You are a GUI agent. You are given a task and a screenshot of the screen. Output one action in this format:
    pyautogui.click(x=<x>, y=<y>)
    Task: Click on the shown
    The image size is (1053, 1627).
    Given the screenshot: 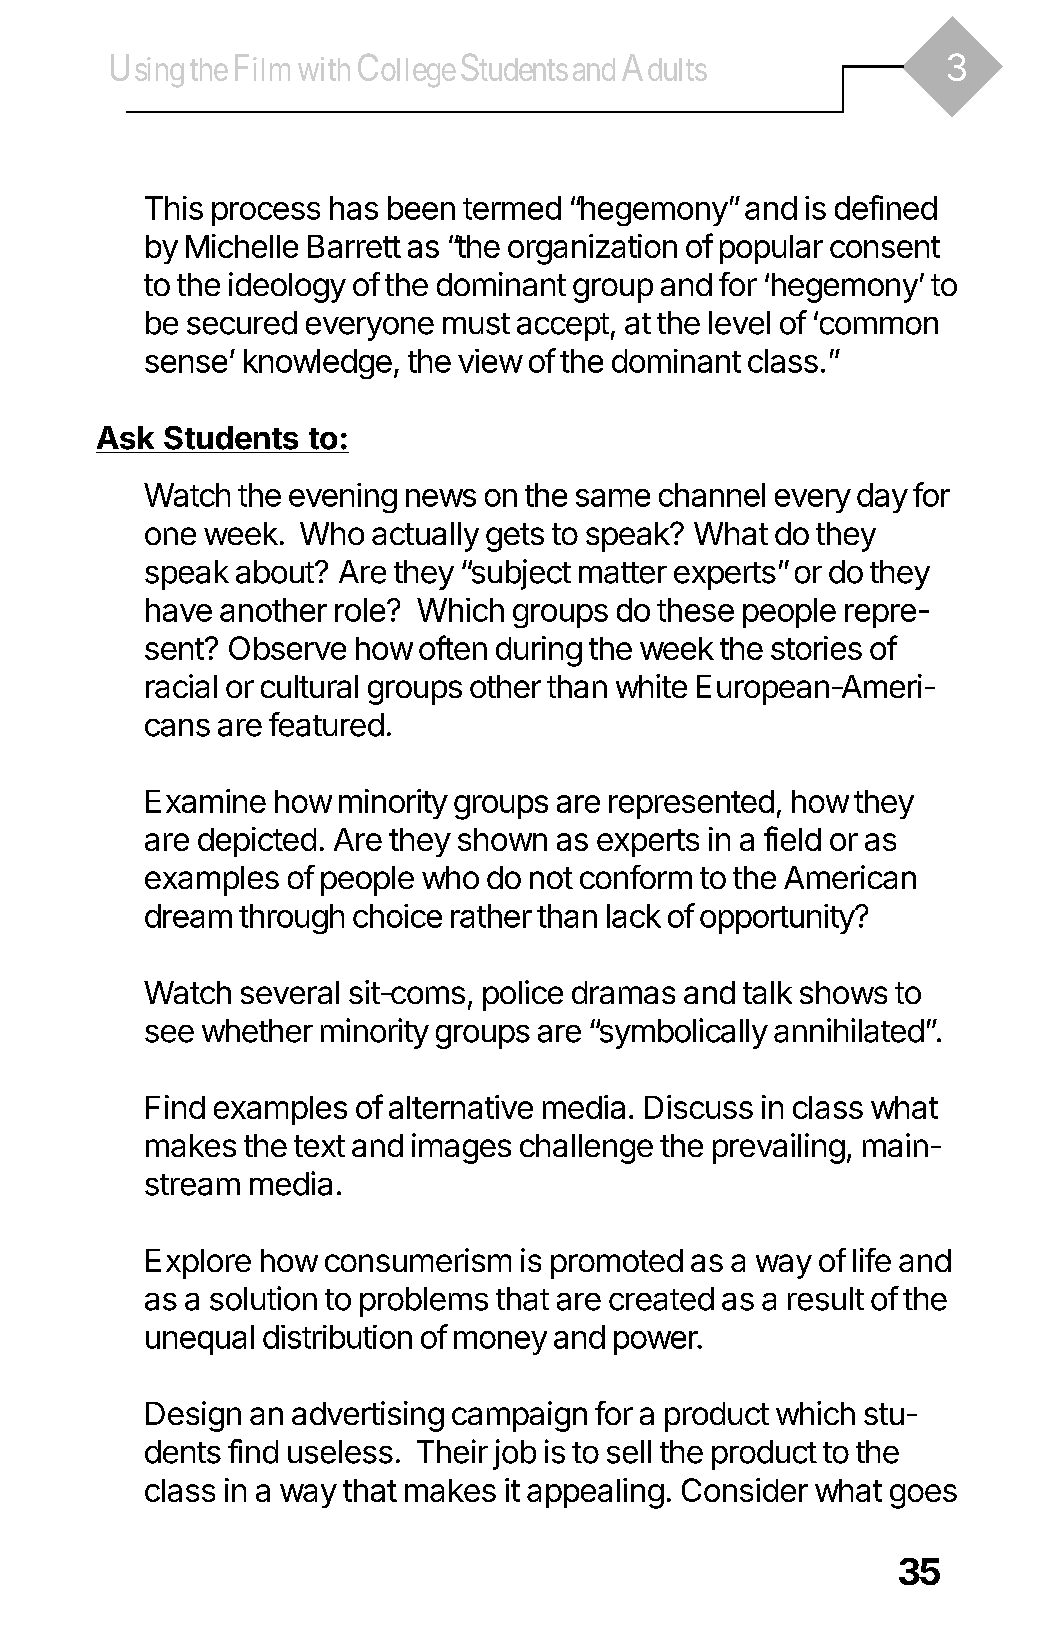 What is the action you would take?
    pyautogui.click(x=502, y=839)
